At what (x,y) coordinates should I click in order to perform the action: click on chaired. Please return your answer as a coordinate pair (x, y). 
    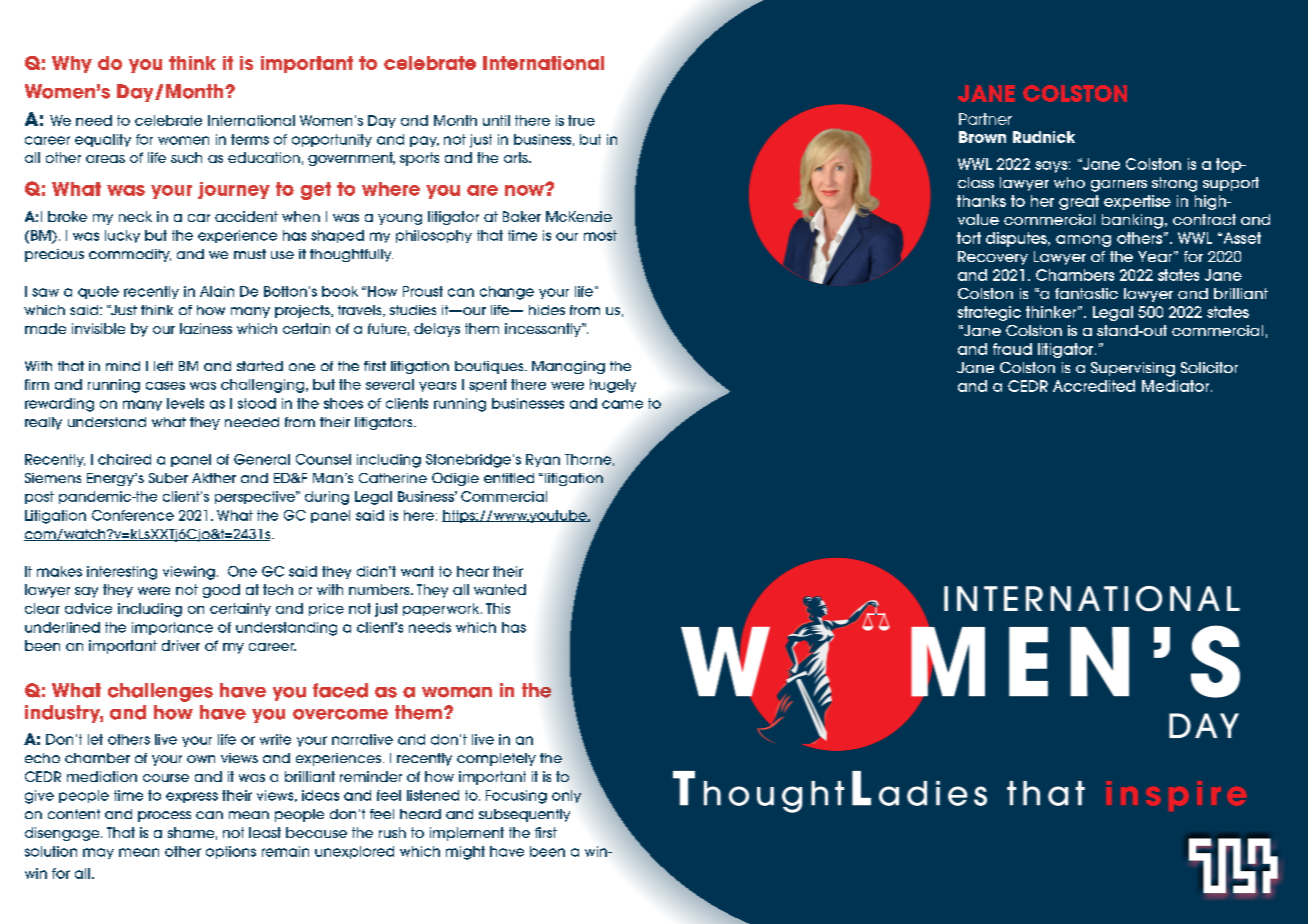
    Looking at the image, I should click on (124, 459).
